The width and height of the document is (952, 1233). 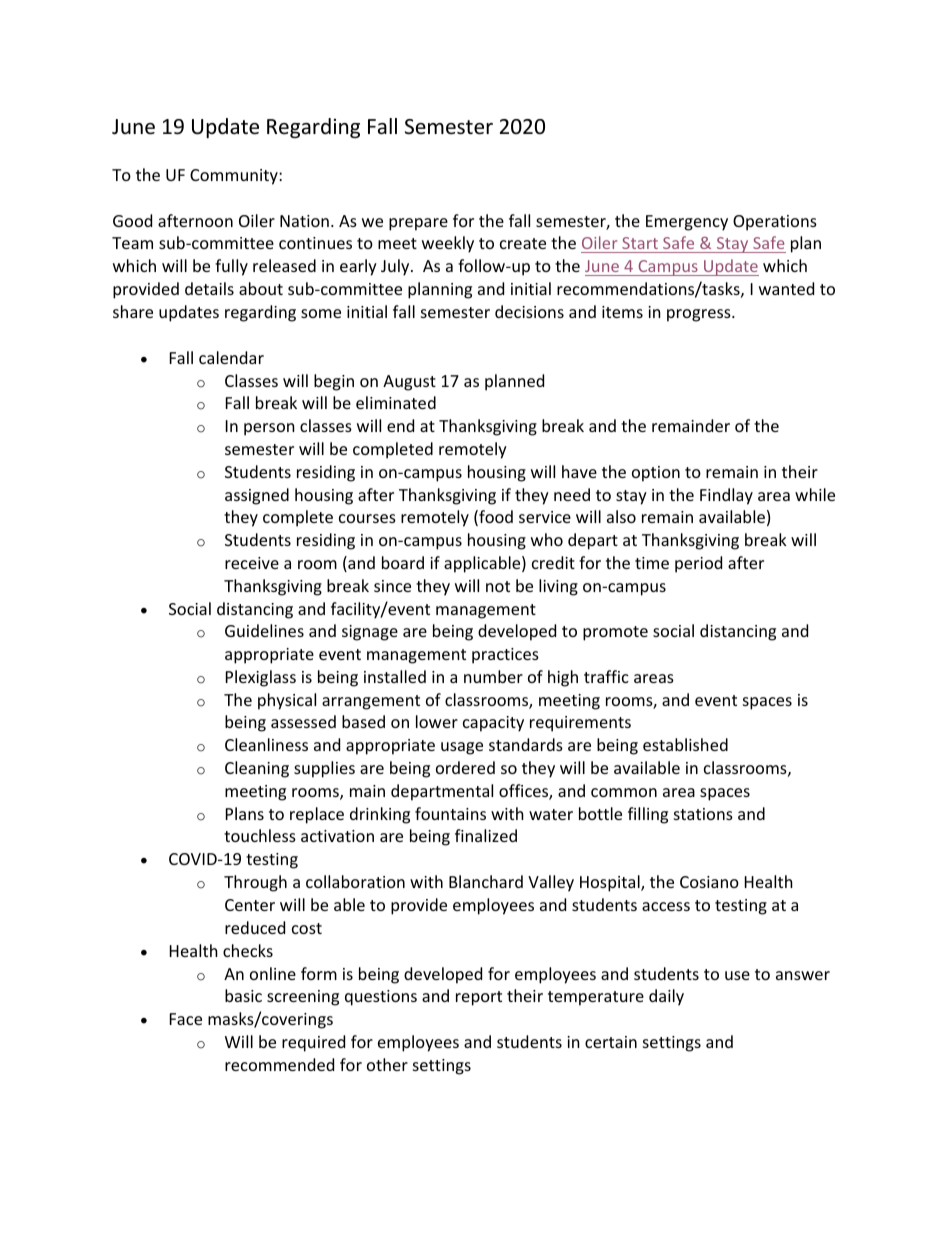 What do you see at coordinates (409, 383) in the document?
I see `August` at bounding box center [409, 383].
